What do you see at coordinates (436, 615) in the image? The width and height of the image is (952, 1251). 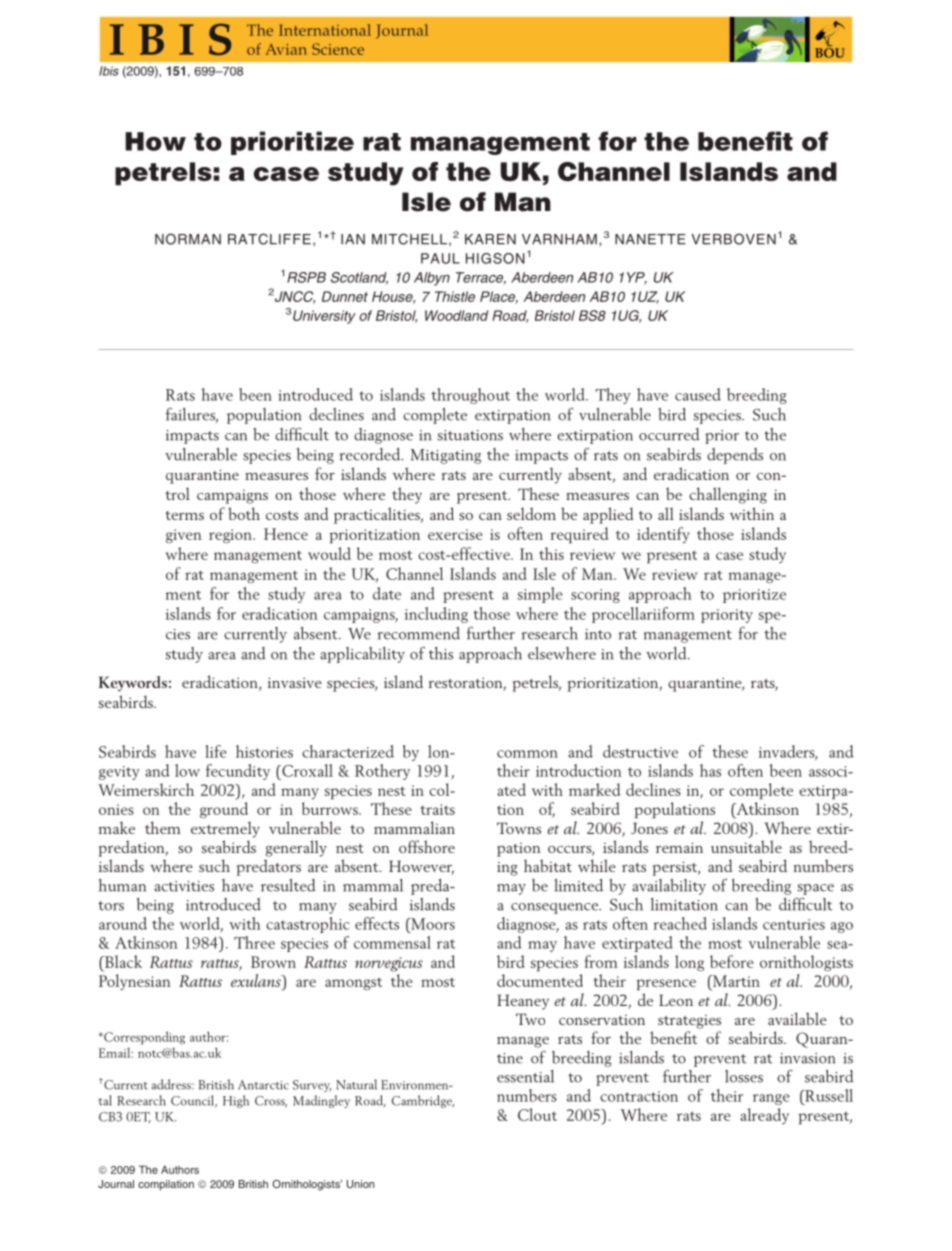 I see `including` at bounding box center [436, 615].
